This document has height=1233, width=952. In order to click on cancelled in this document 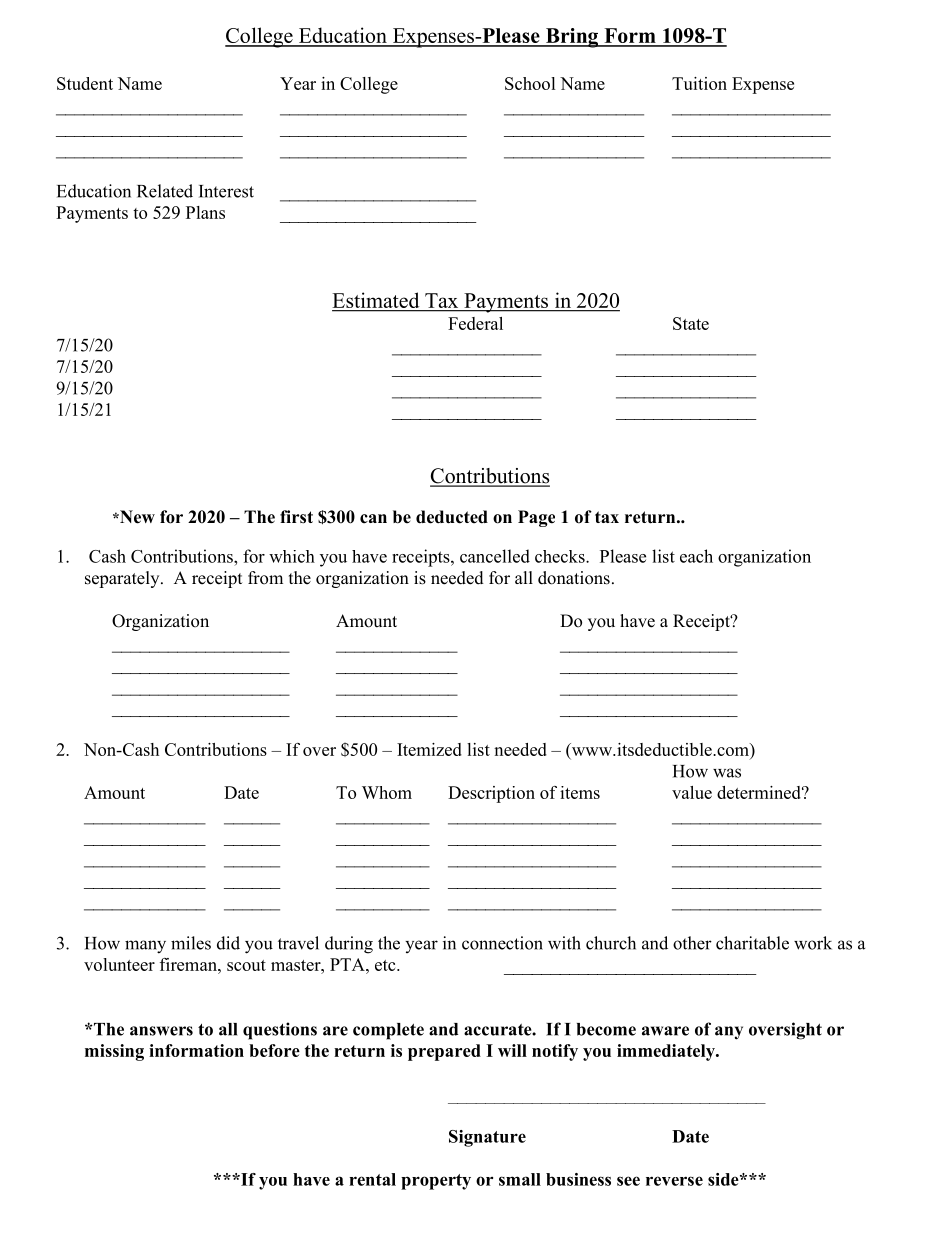, I will do `click(495, 556)`.
